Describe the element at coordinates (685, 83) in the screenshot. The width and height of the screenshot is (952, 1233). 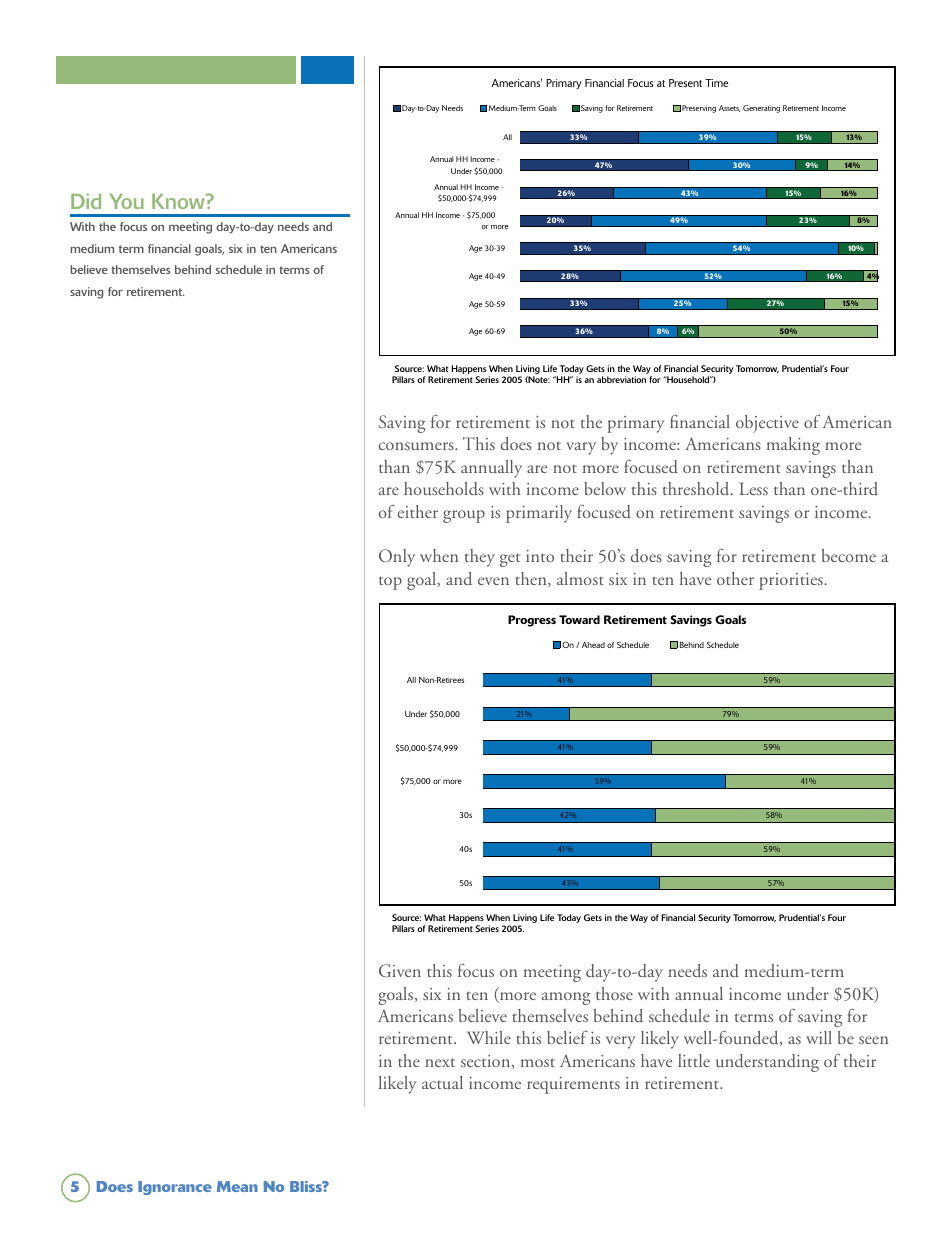
I see `Present` at that location.
